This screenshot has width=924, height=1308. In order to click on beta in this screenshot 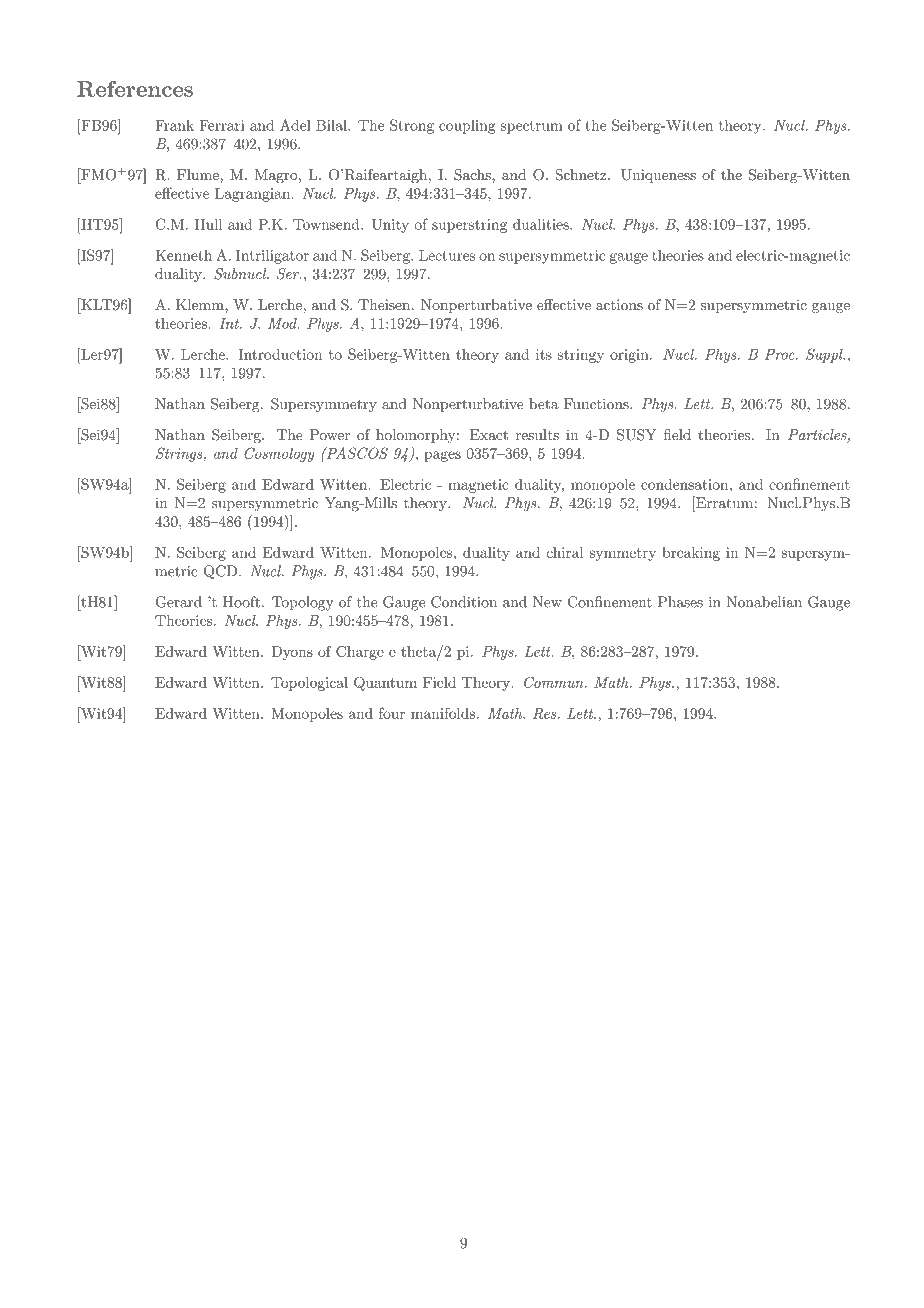, I will do `click(544, 404)`.
